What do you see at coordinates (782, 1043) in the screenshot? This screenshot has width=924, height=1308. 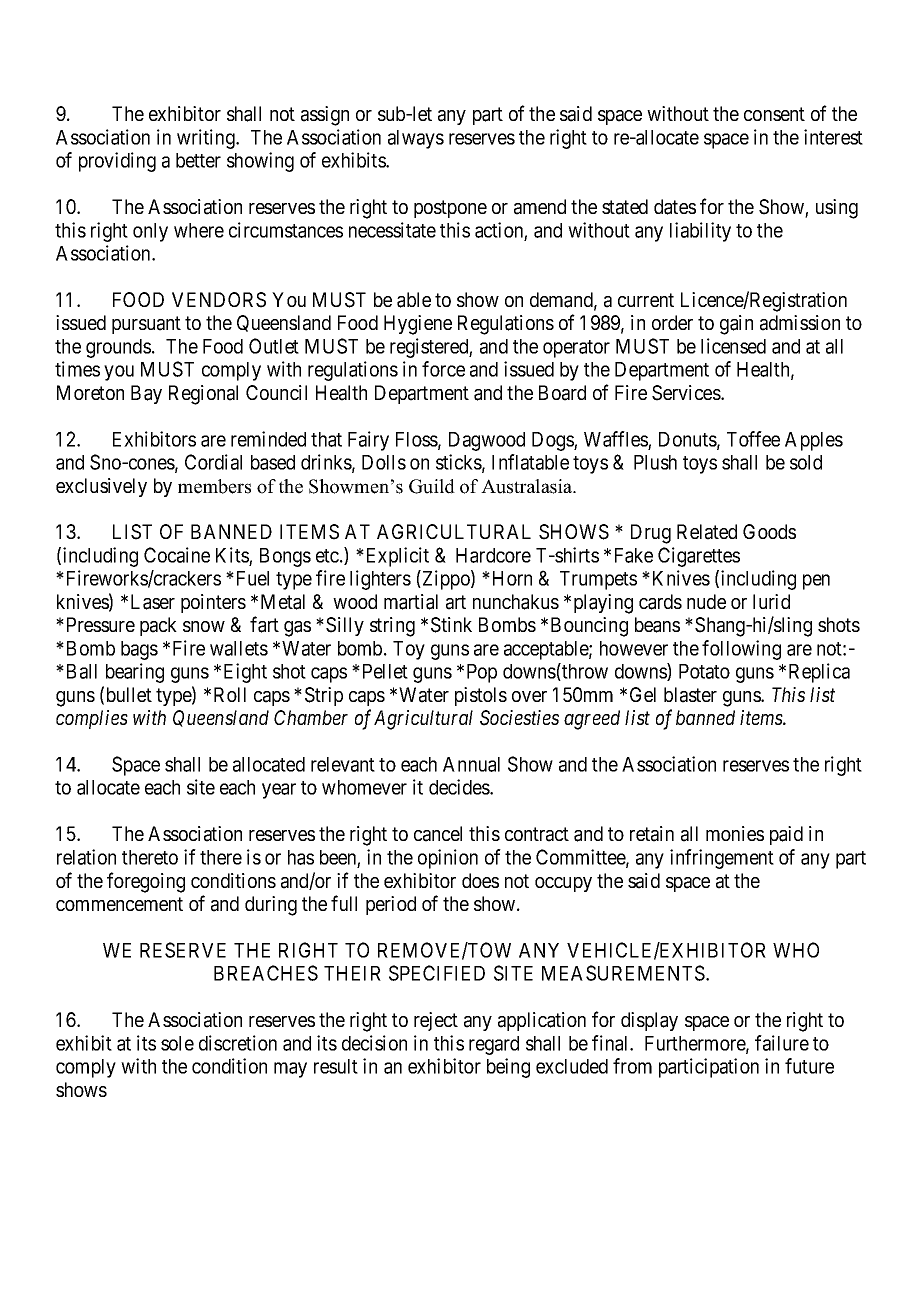 I see `failure` at bounding box center [782, 1043].
